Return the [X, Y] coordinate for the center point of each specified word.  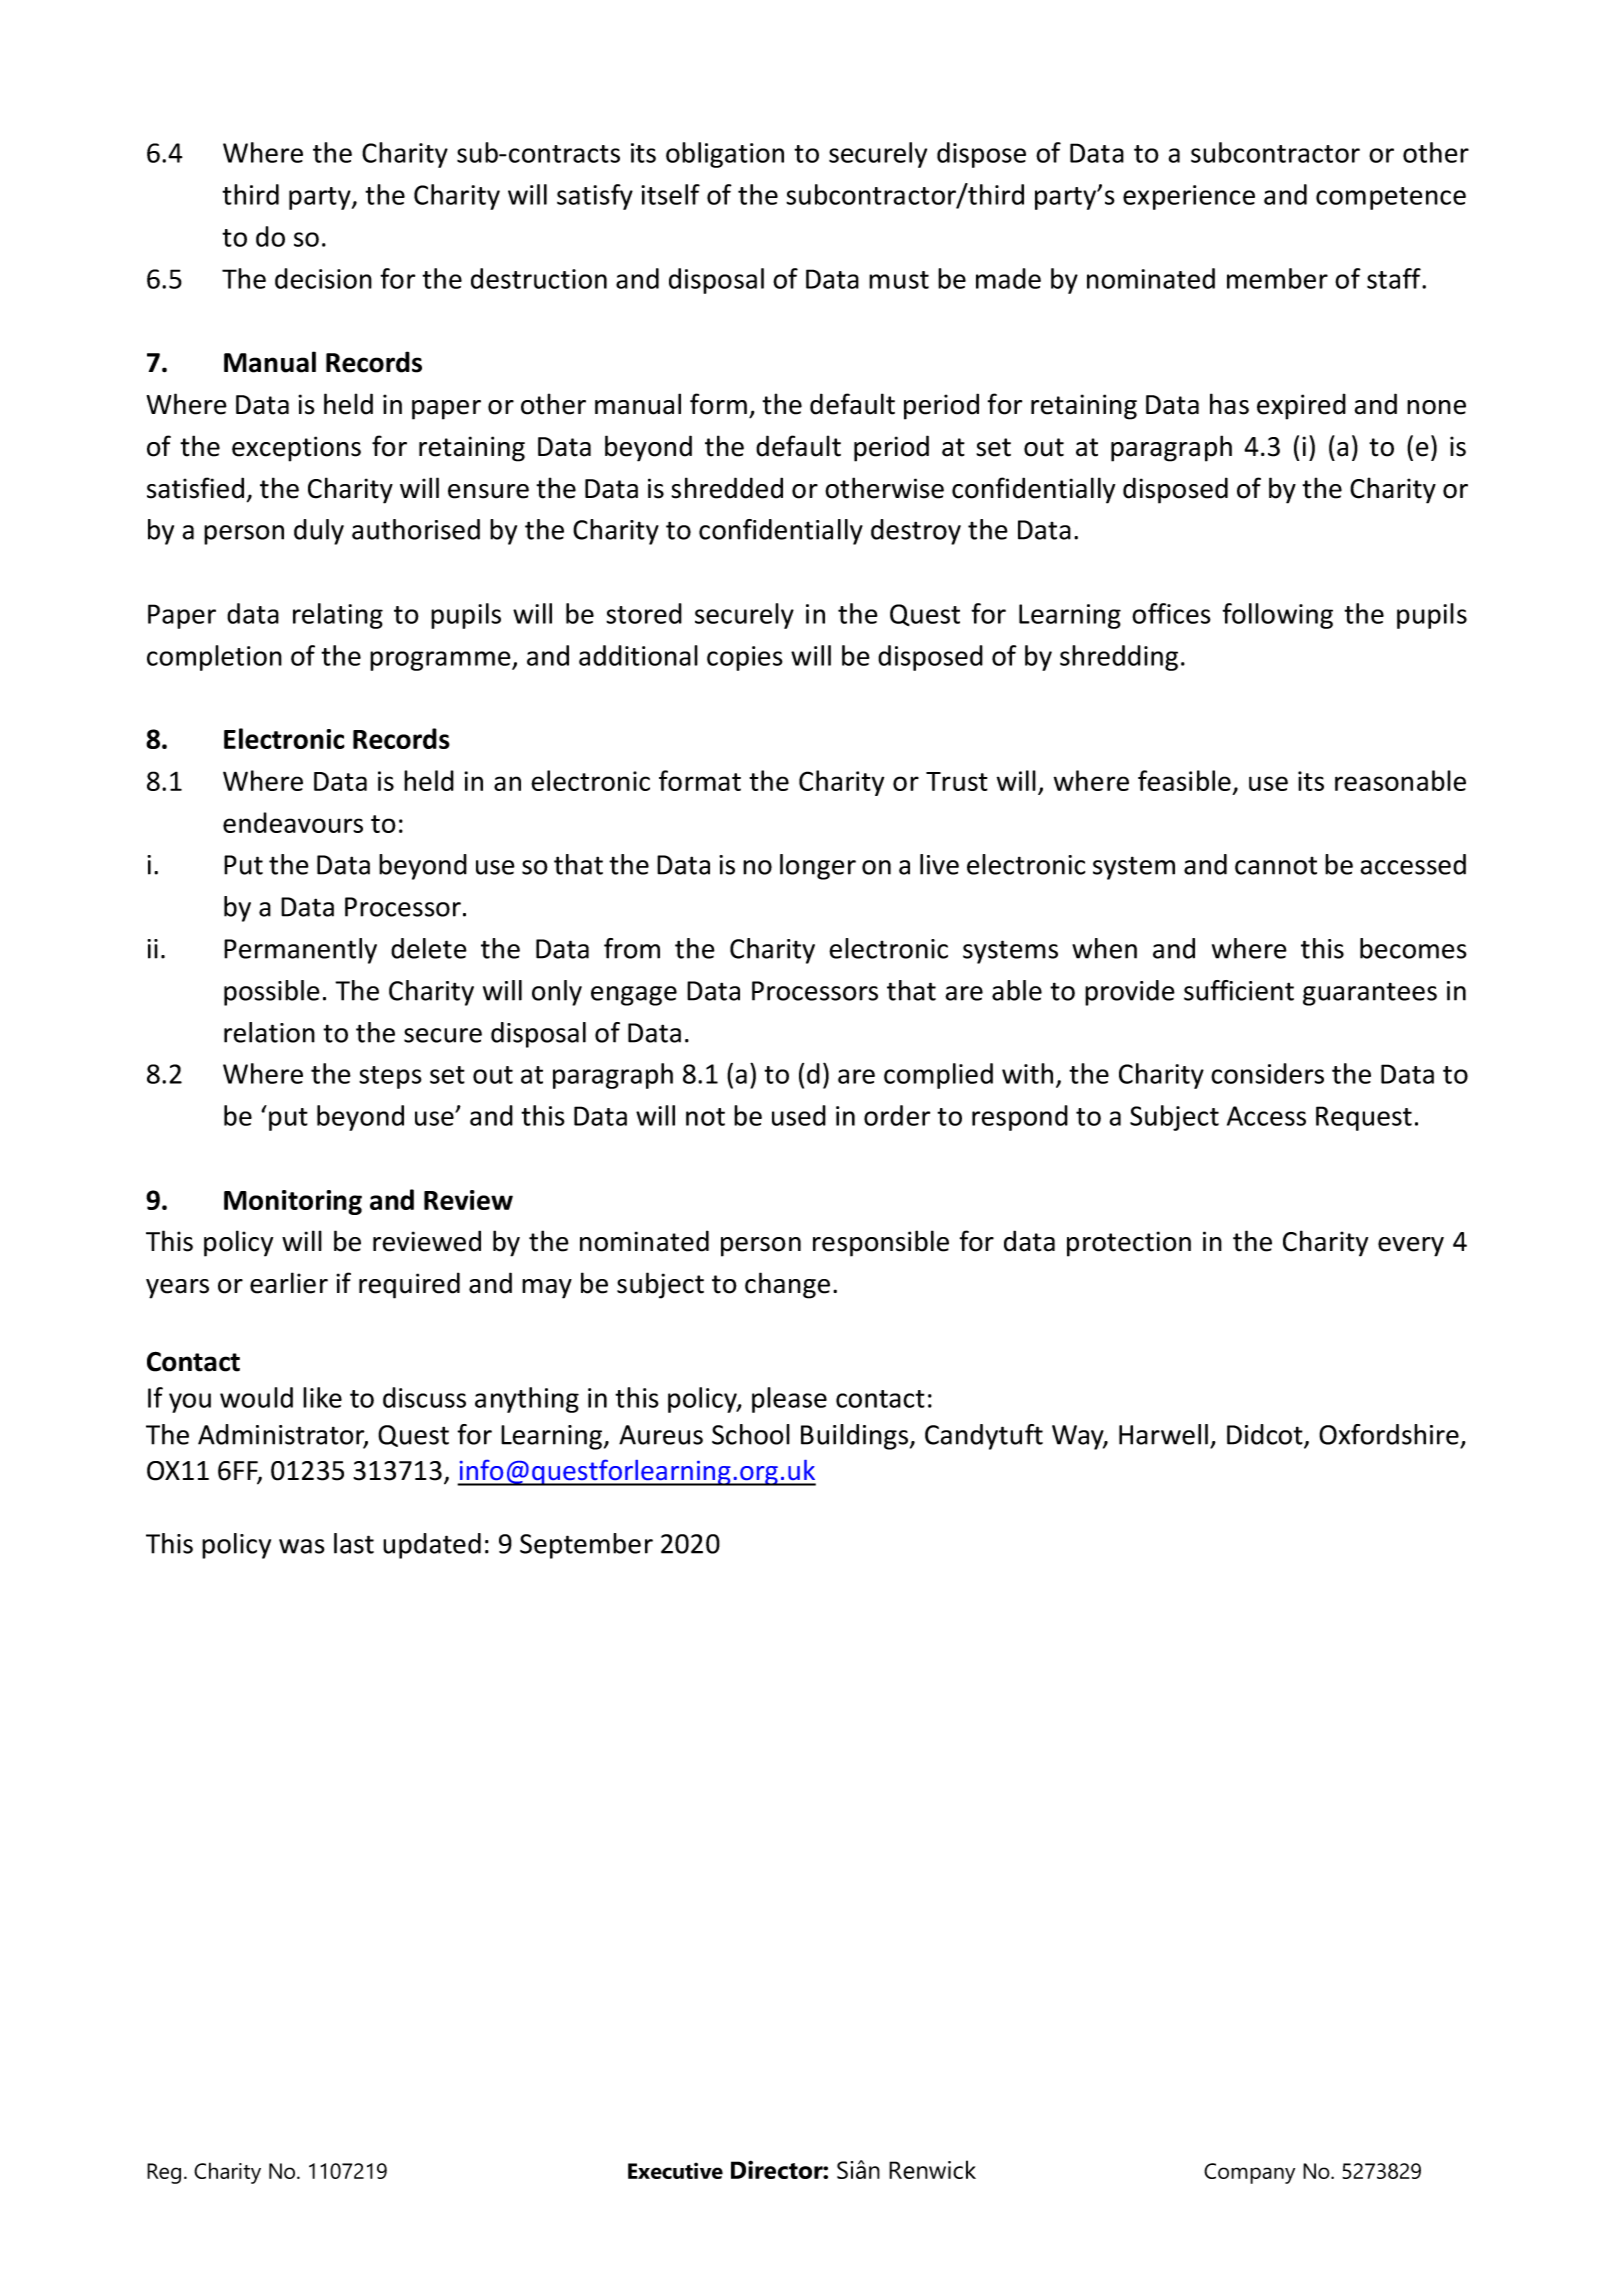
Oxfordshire [1389, 1434]
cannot [1276, 866]
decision [323, 278]
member [1277, 278]
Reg [164, 2173]
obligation [725, 155]
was [302, 1546]
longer [818, 867]
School [751, 1434]
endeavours [293, 822]
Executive [675, 2170]
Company [1249, 2173]
